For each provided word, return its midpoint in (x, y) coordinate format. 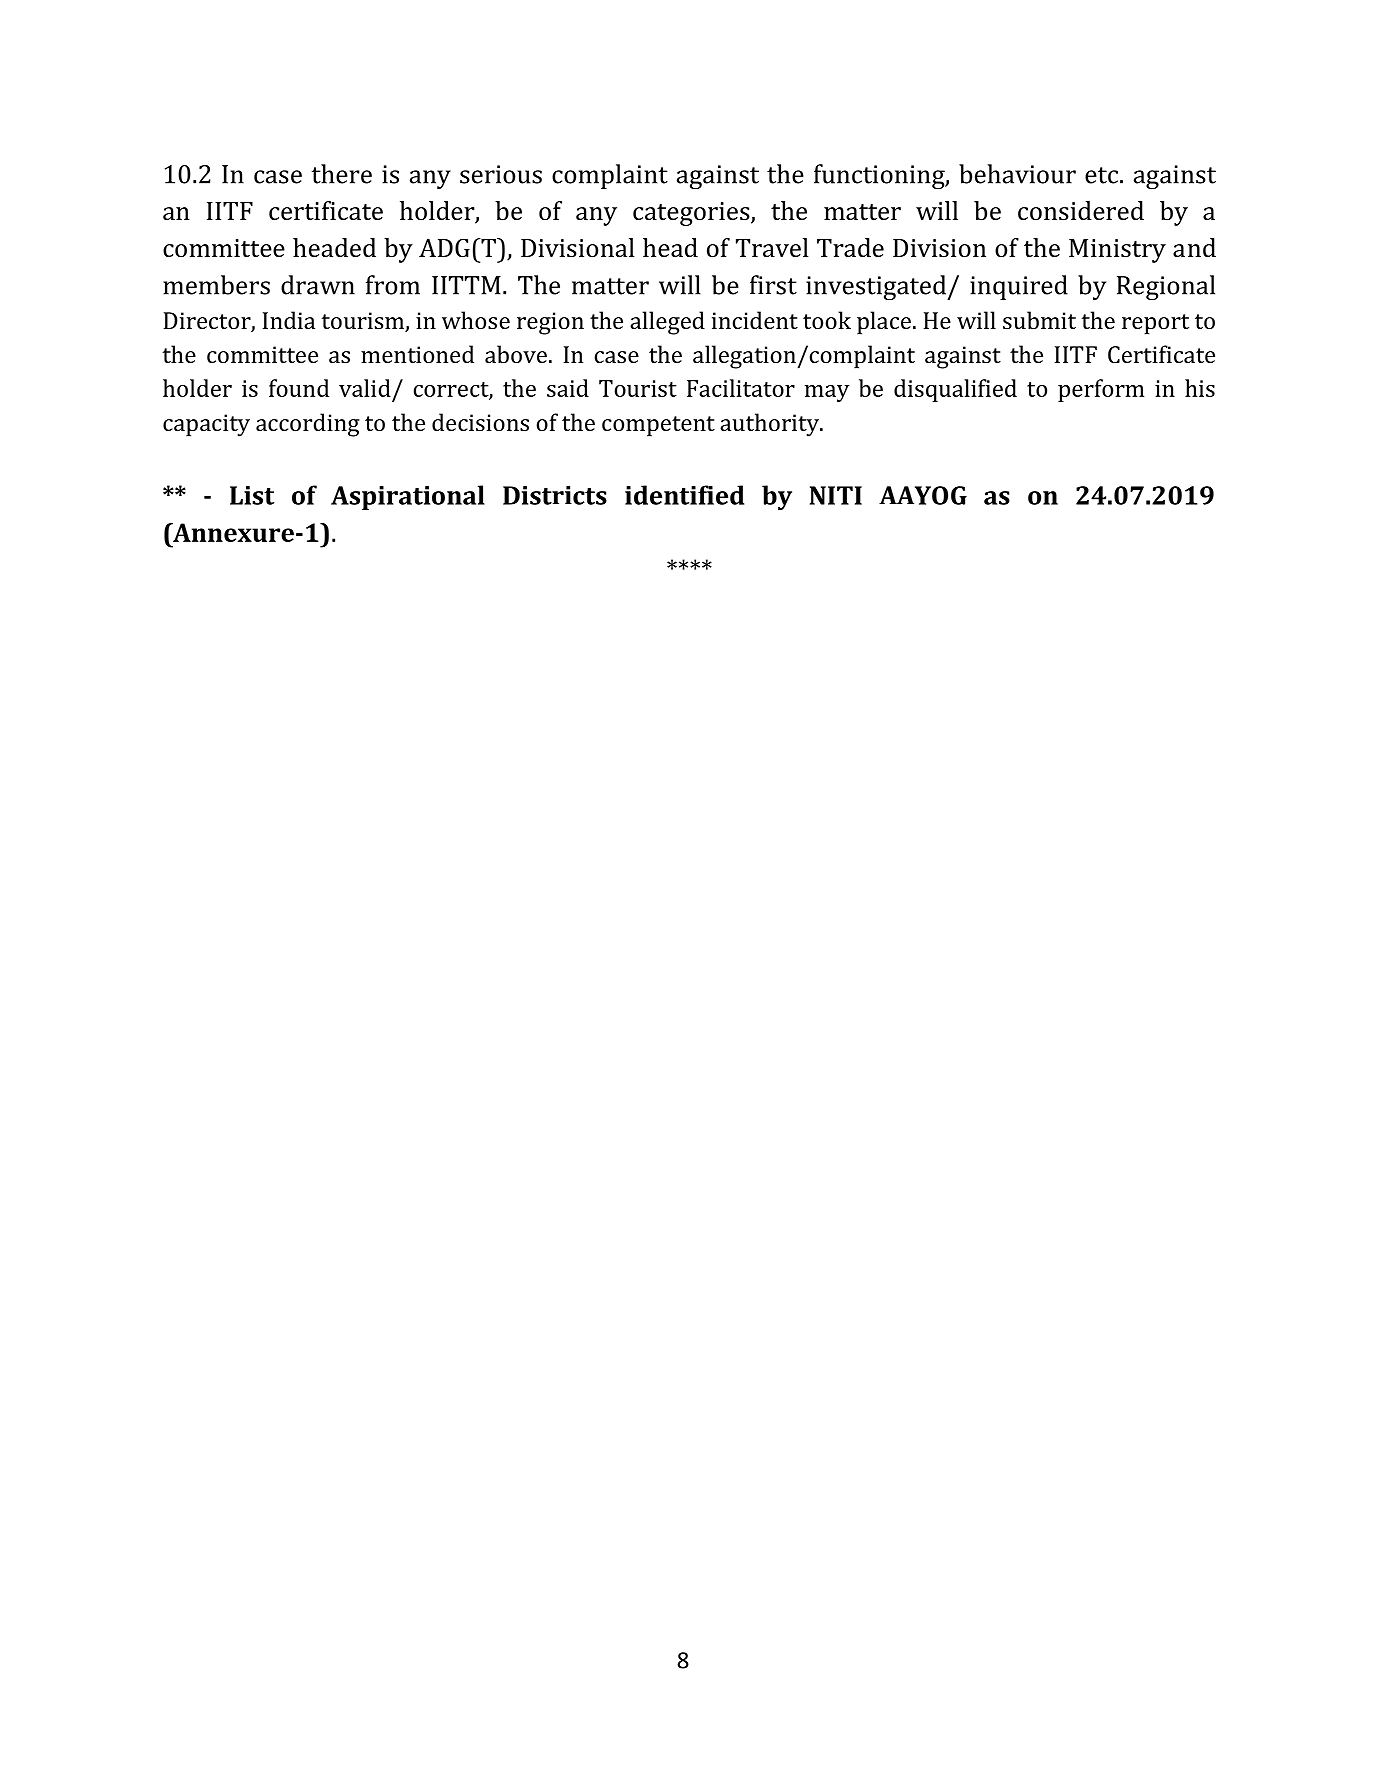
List (252, 495)
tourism (364, 322)
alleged (667, 323)
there (342, 174)
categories (692, 214)
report (1155, 324)
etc (1101, 175)
